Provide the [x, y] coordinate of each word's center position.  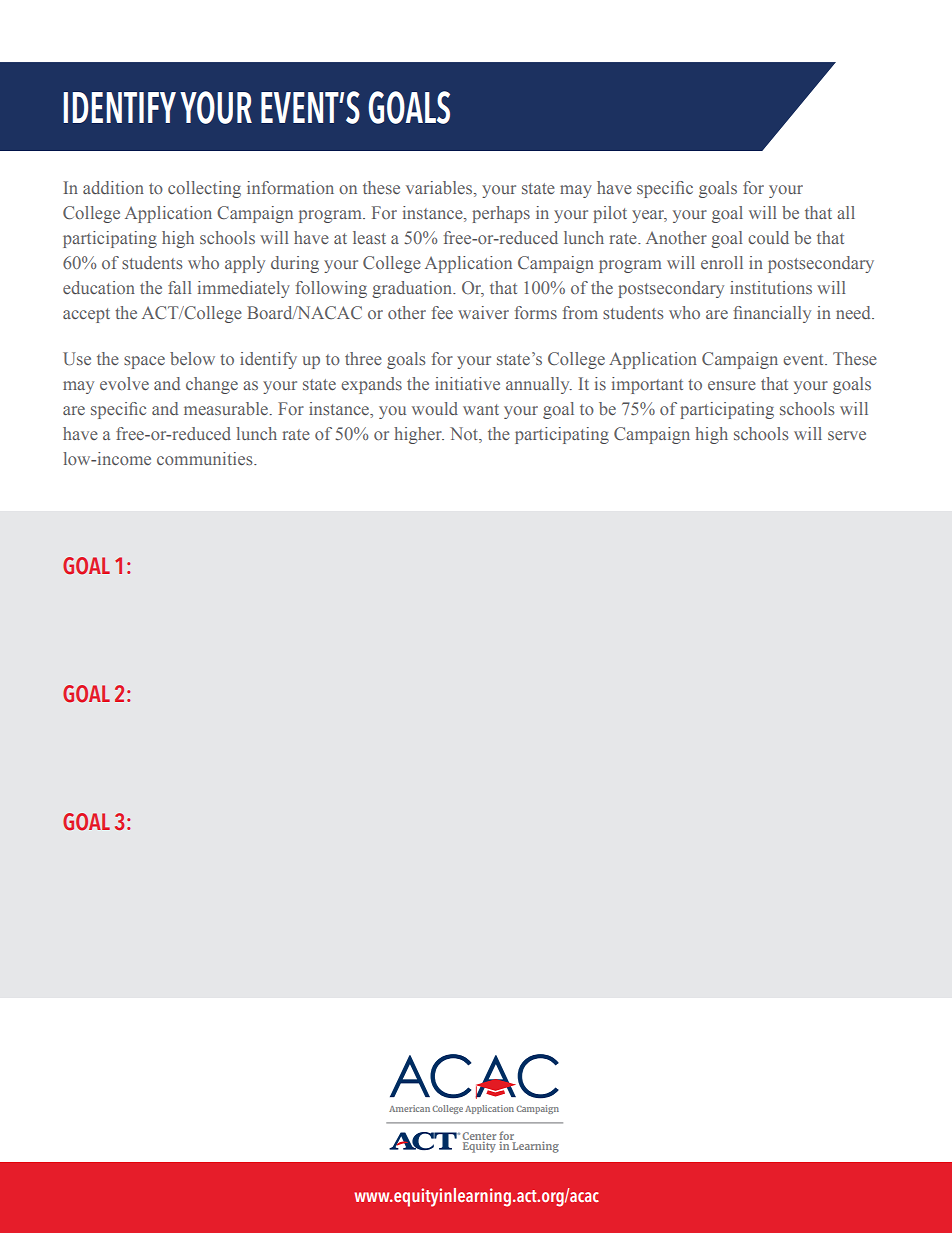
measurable [226, 408]
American [409, 1108]
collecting [204, 189]
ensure [732, 385]
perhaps [501, 214]
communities [206, 458]
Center [479, 1137]
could [768, 237]
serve [847, 435]
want [481, 409]
